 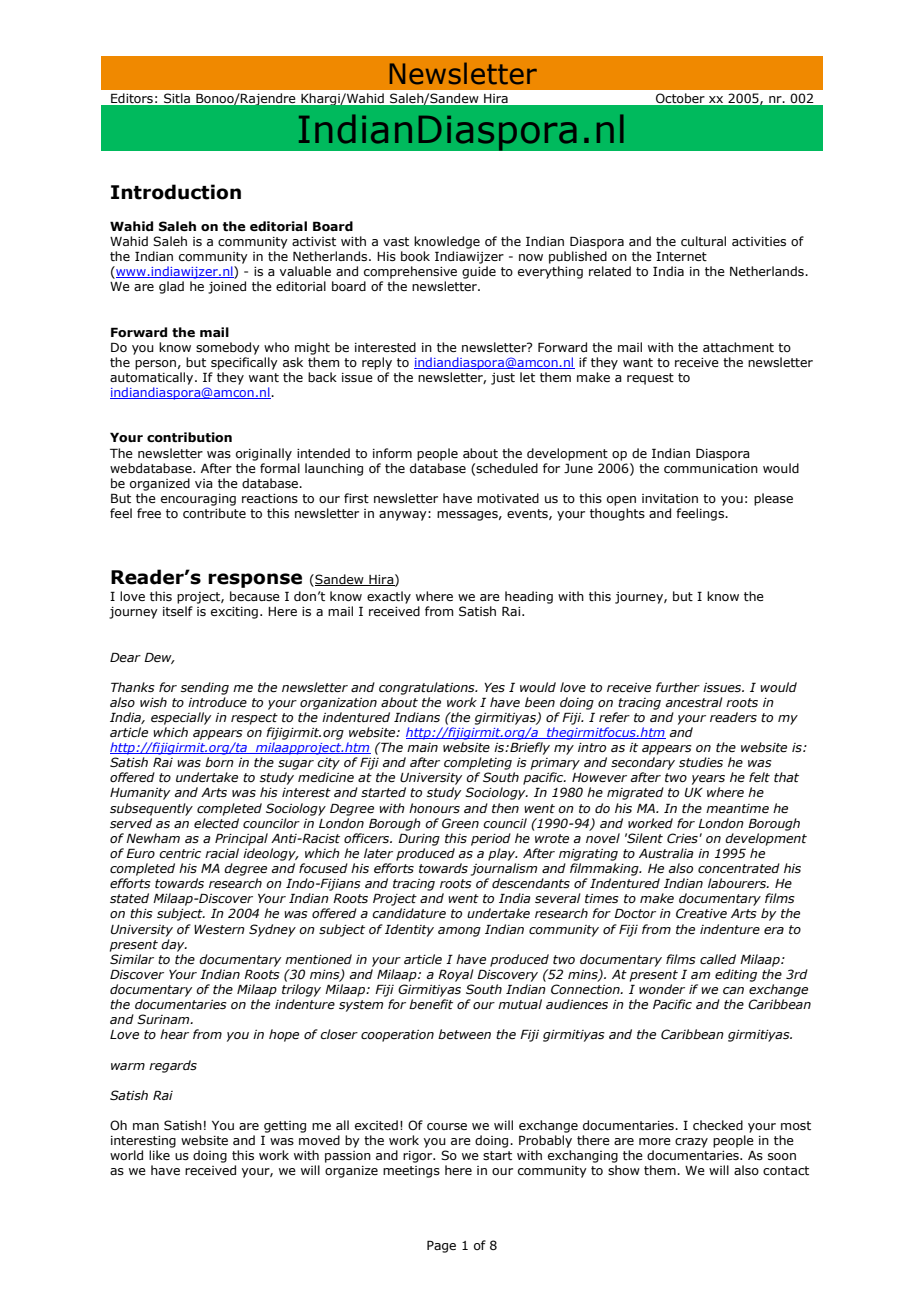 I want to click on motivated, so click(x=508, y=498).
